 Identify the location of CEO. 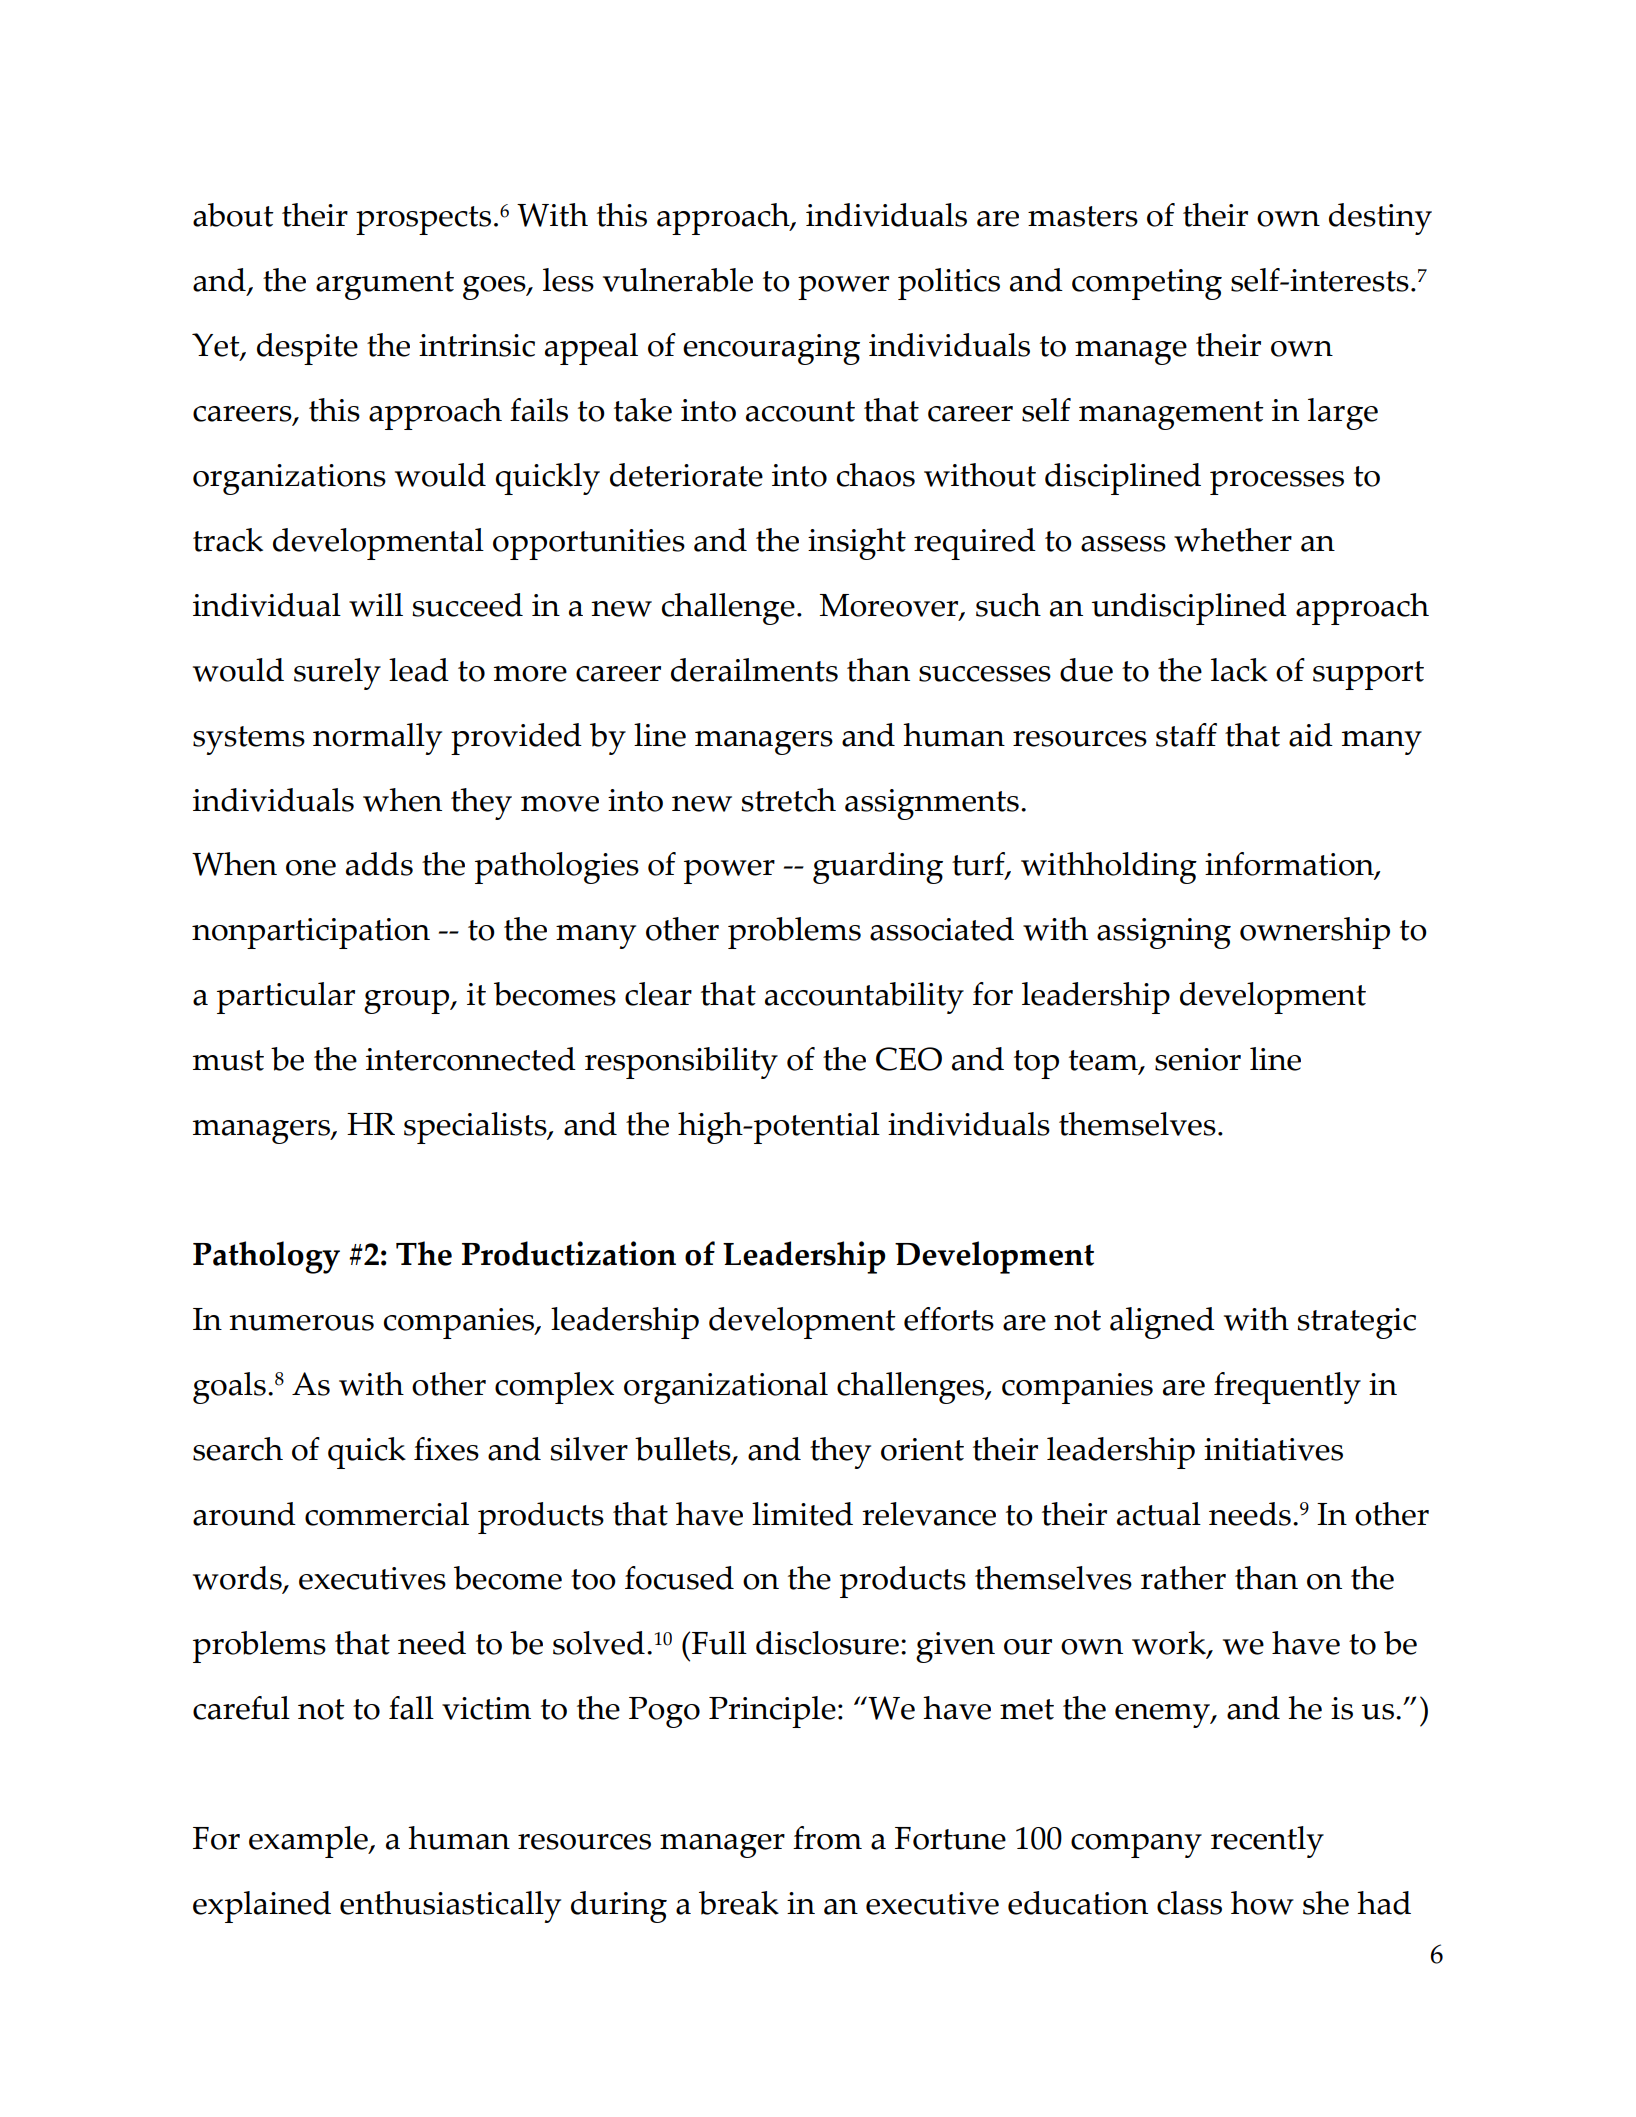
(909, 1059).
